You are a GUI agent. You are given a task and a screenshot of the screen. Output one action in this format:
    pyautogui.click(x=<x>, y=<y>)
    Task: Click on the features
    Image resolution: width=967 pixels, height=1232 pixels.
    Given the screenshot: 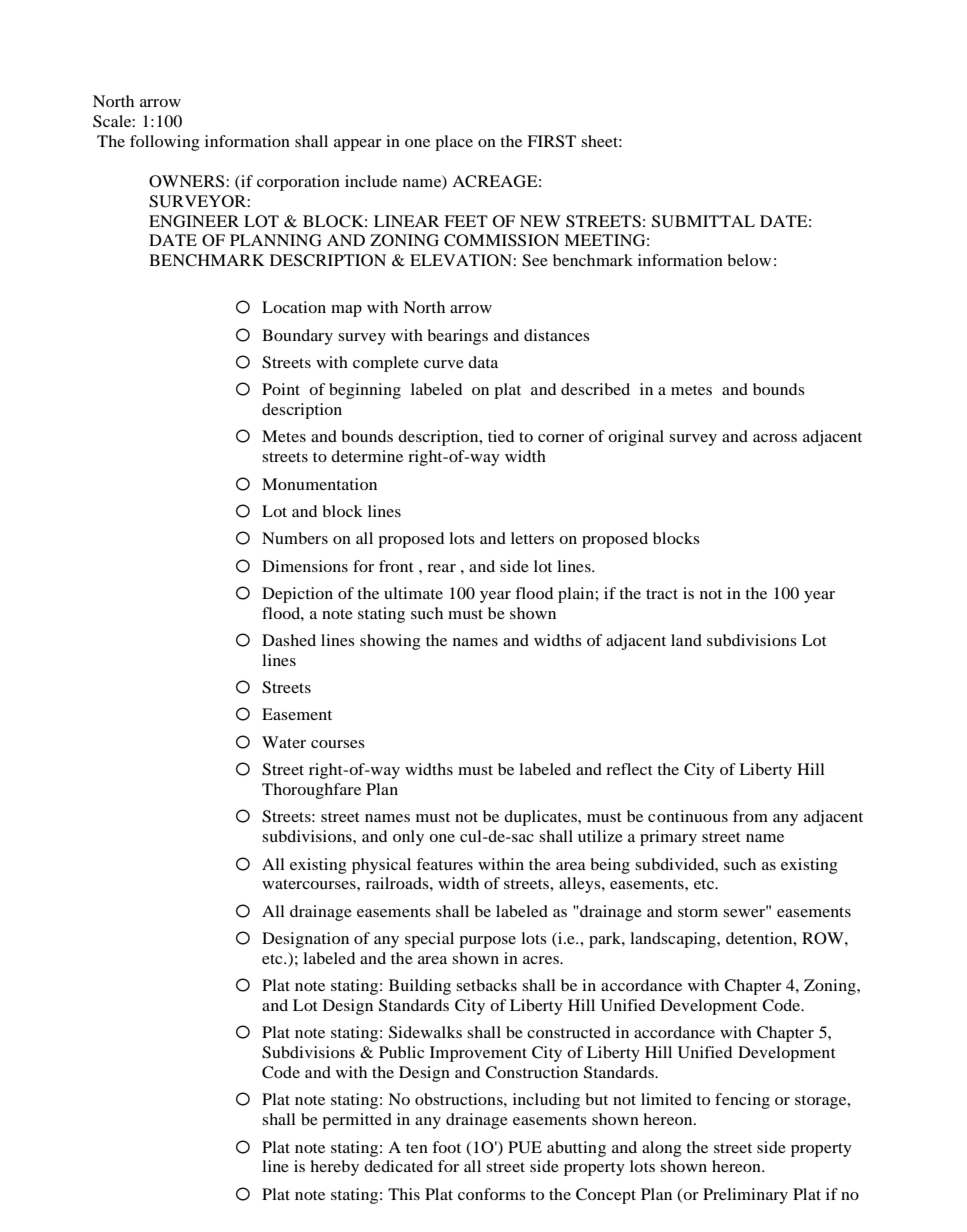 What is the action you would take?
    pyautogui.click(x=444, y=864)
